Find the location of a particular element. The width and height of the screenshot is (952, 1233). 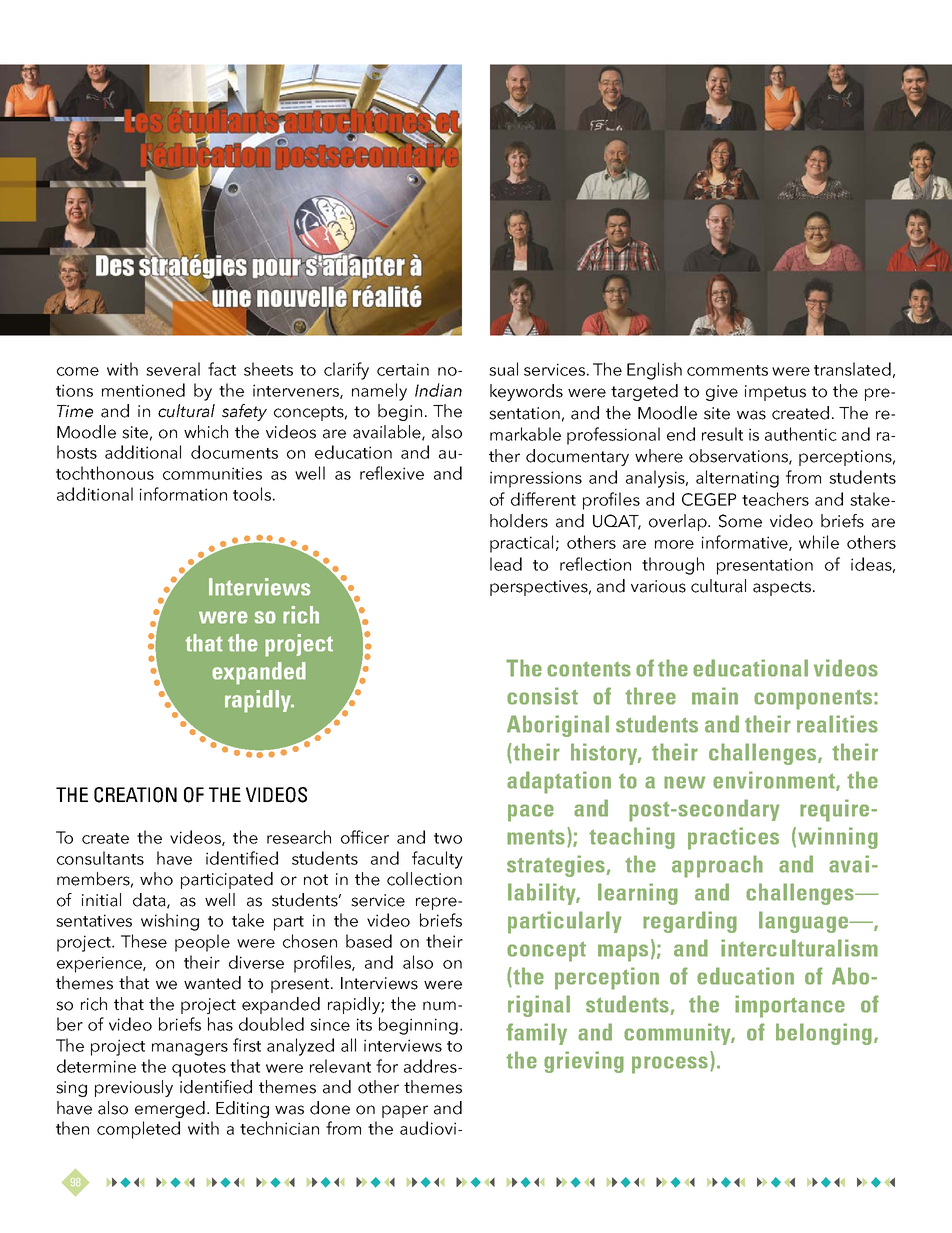

Indian is located at coordinates (438, 390).
